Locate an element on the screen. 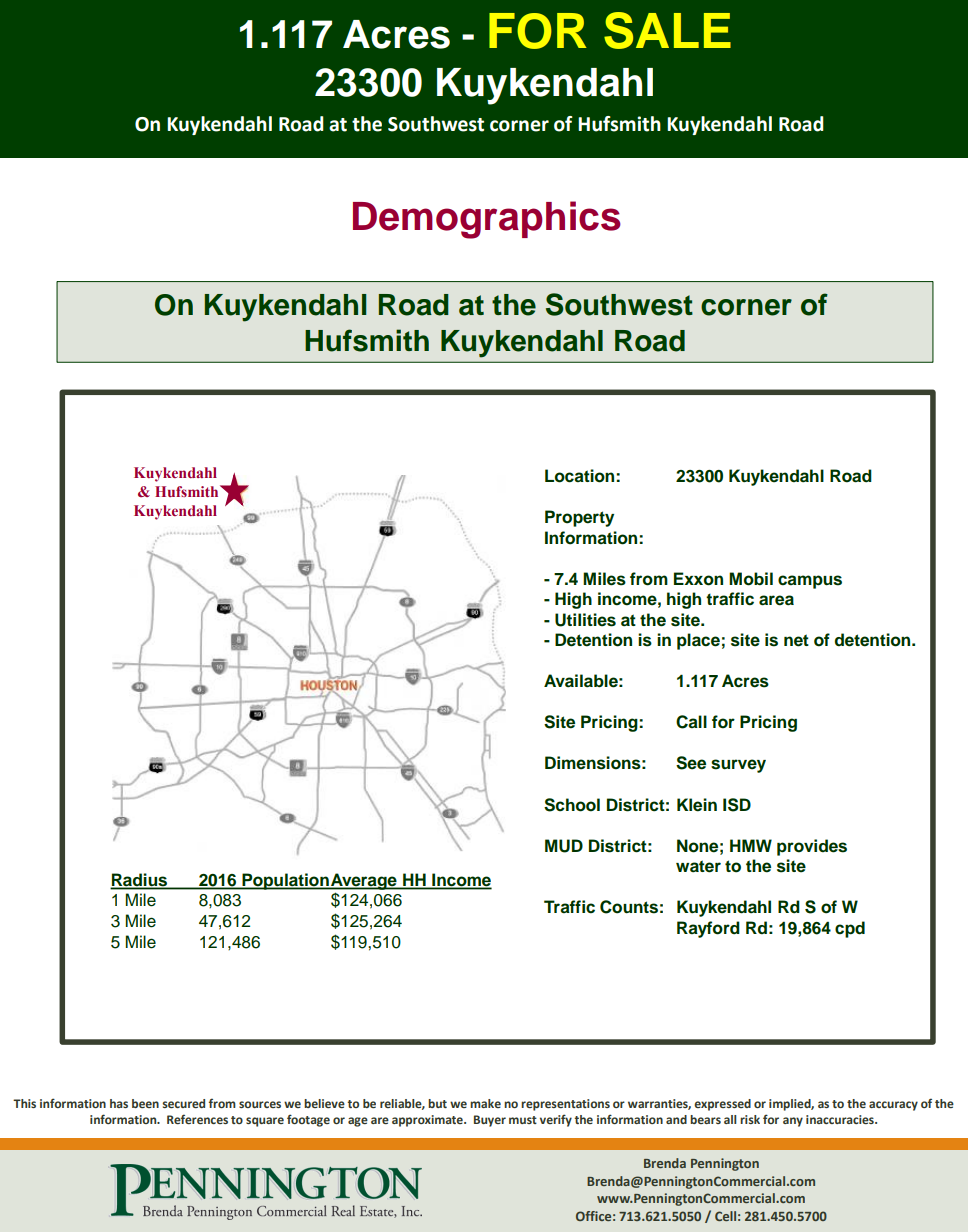 This screenshot has width=968, height=1232. Demographics is located at coordinates (487, 220).
